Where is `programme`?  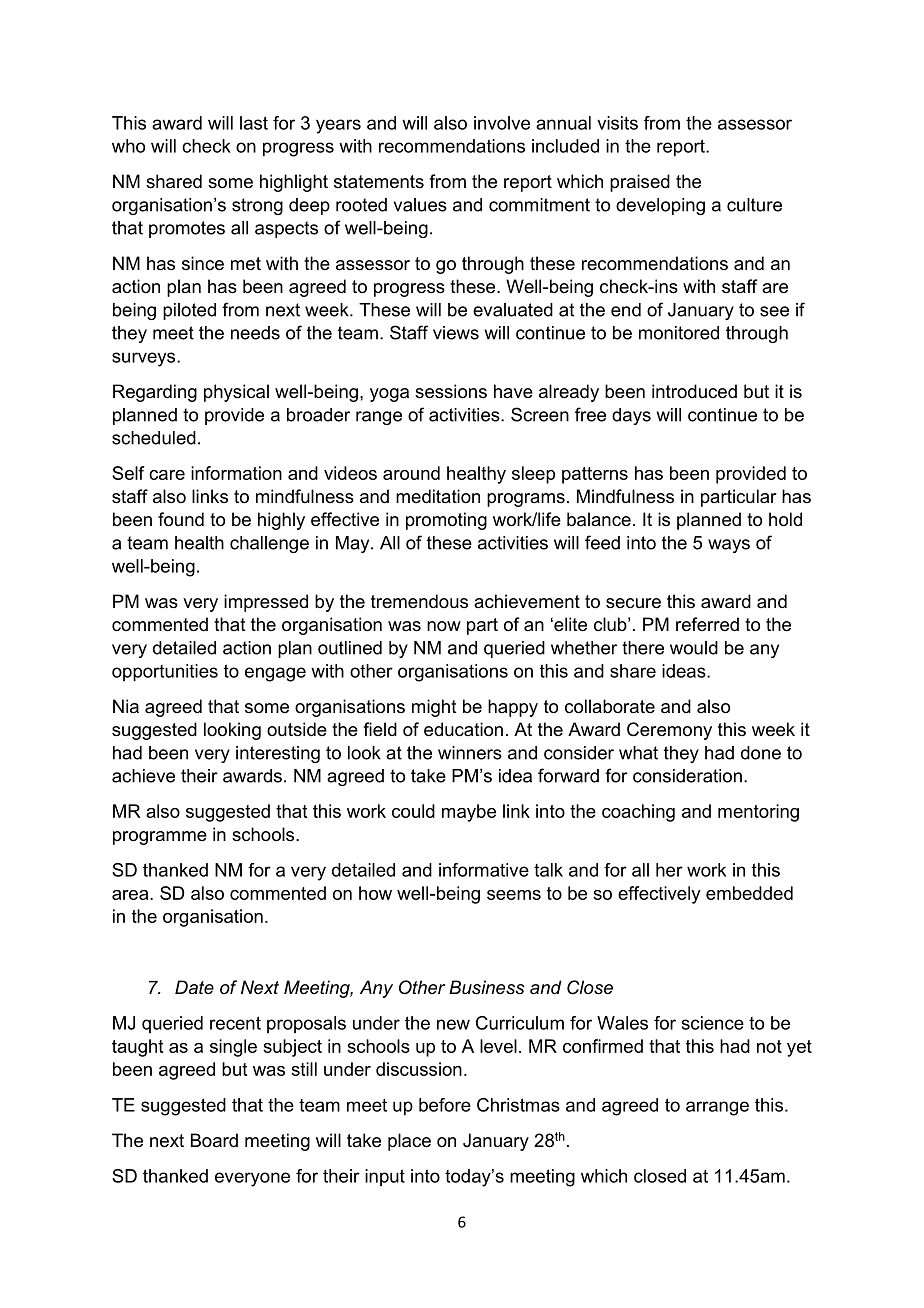
programme is located at coordinates (160, 838).
